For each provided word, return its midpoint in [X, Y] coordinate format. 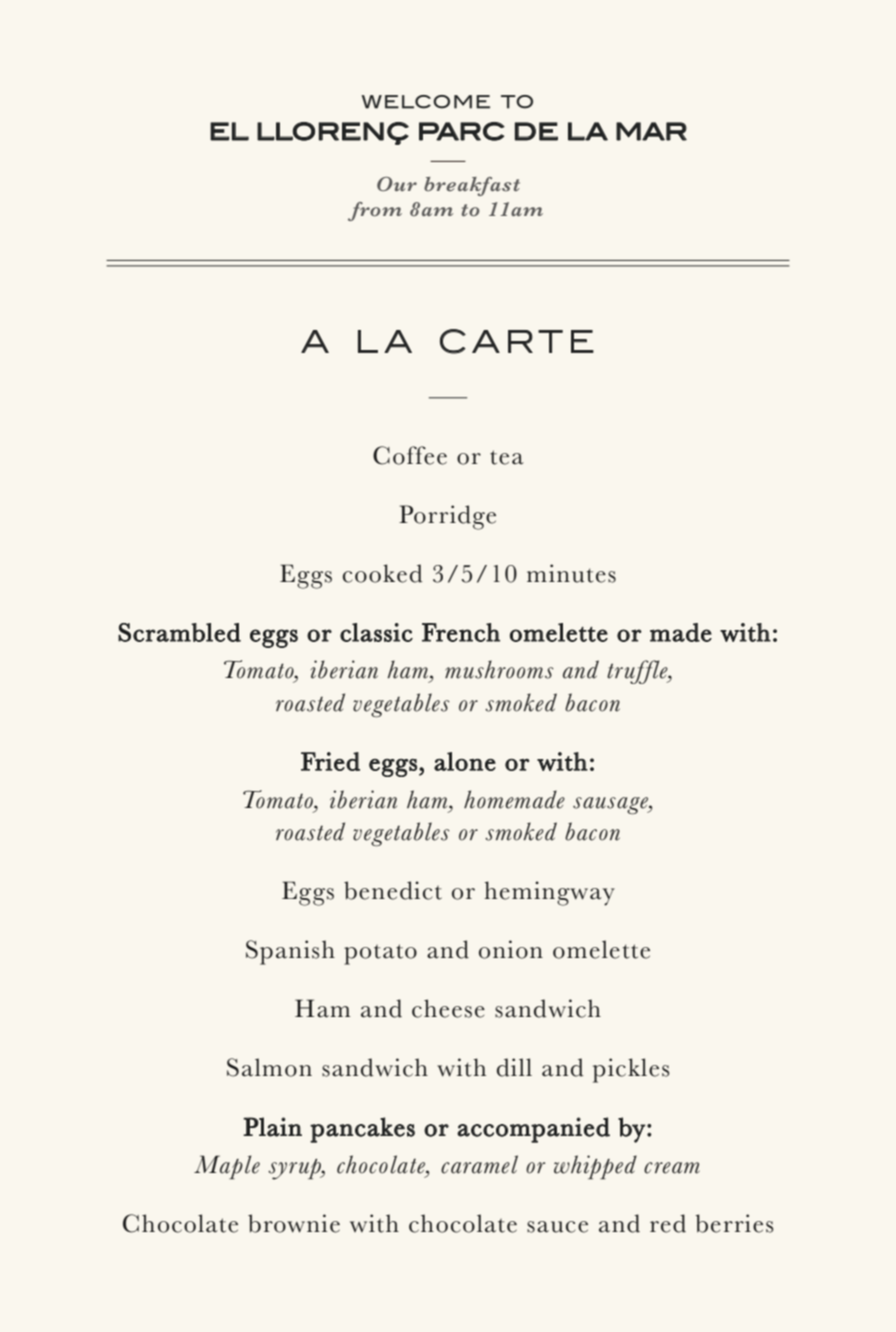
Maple [227, 1167]
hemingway [549, 893]
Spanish [290, 952]
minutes [571, 573]
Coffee [410, 455]
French [461, 632]
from [375, 211]
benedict [393, 890]
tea [507, 457]
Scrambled [179, 632]
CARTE [517, 341]
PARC [462, 131]
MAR [651, 131]
